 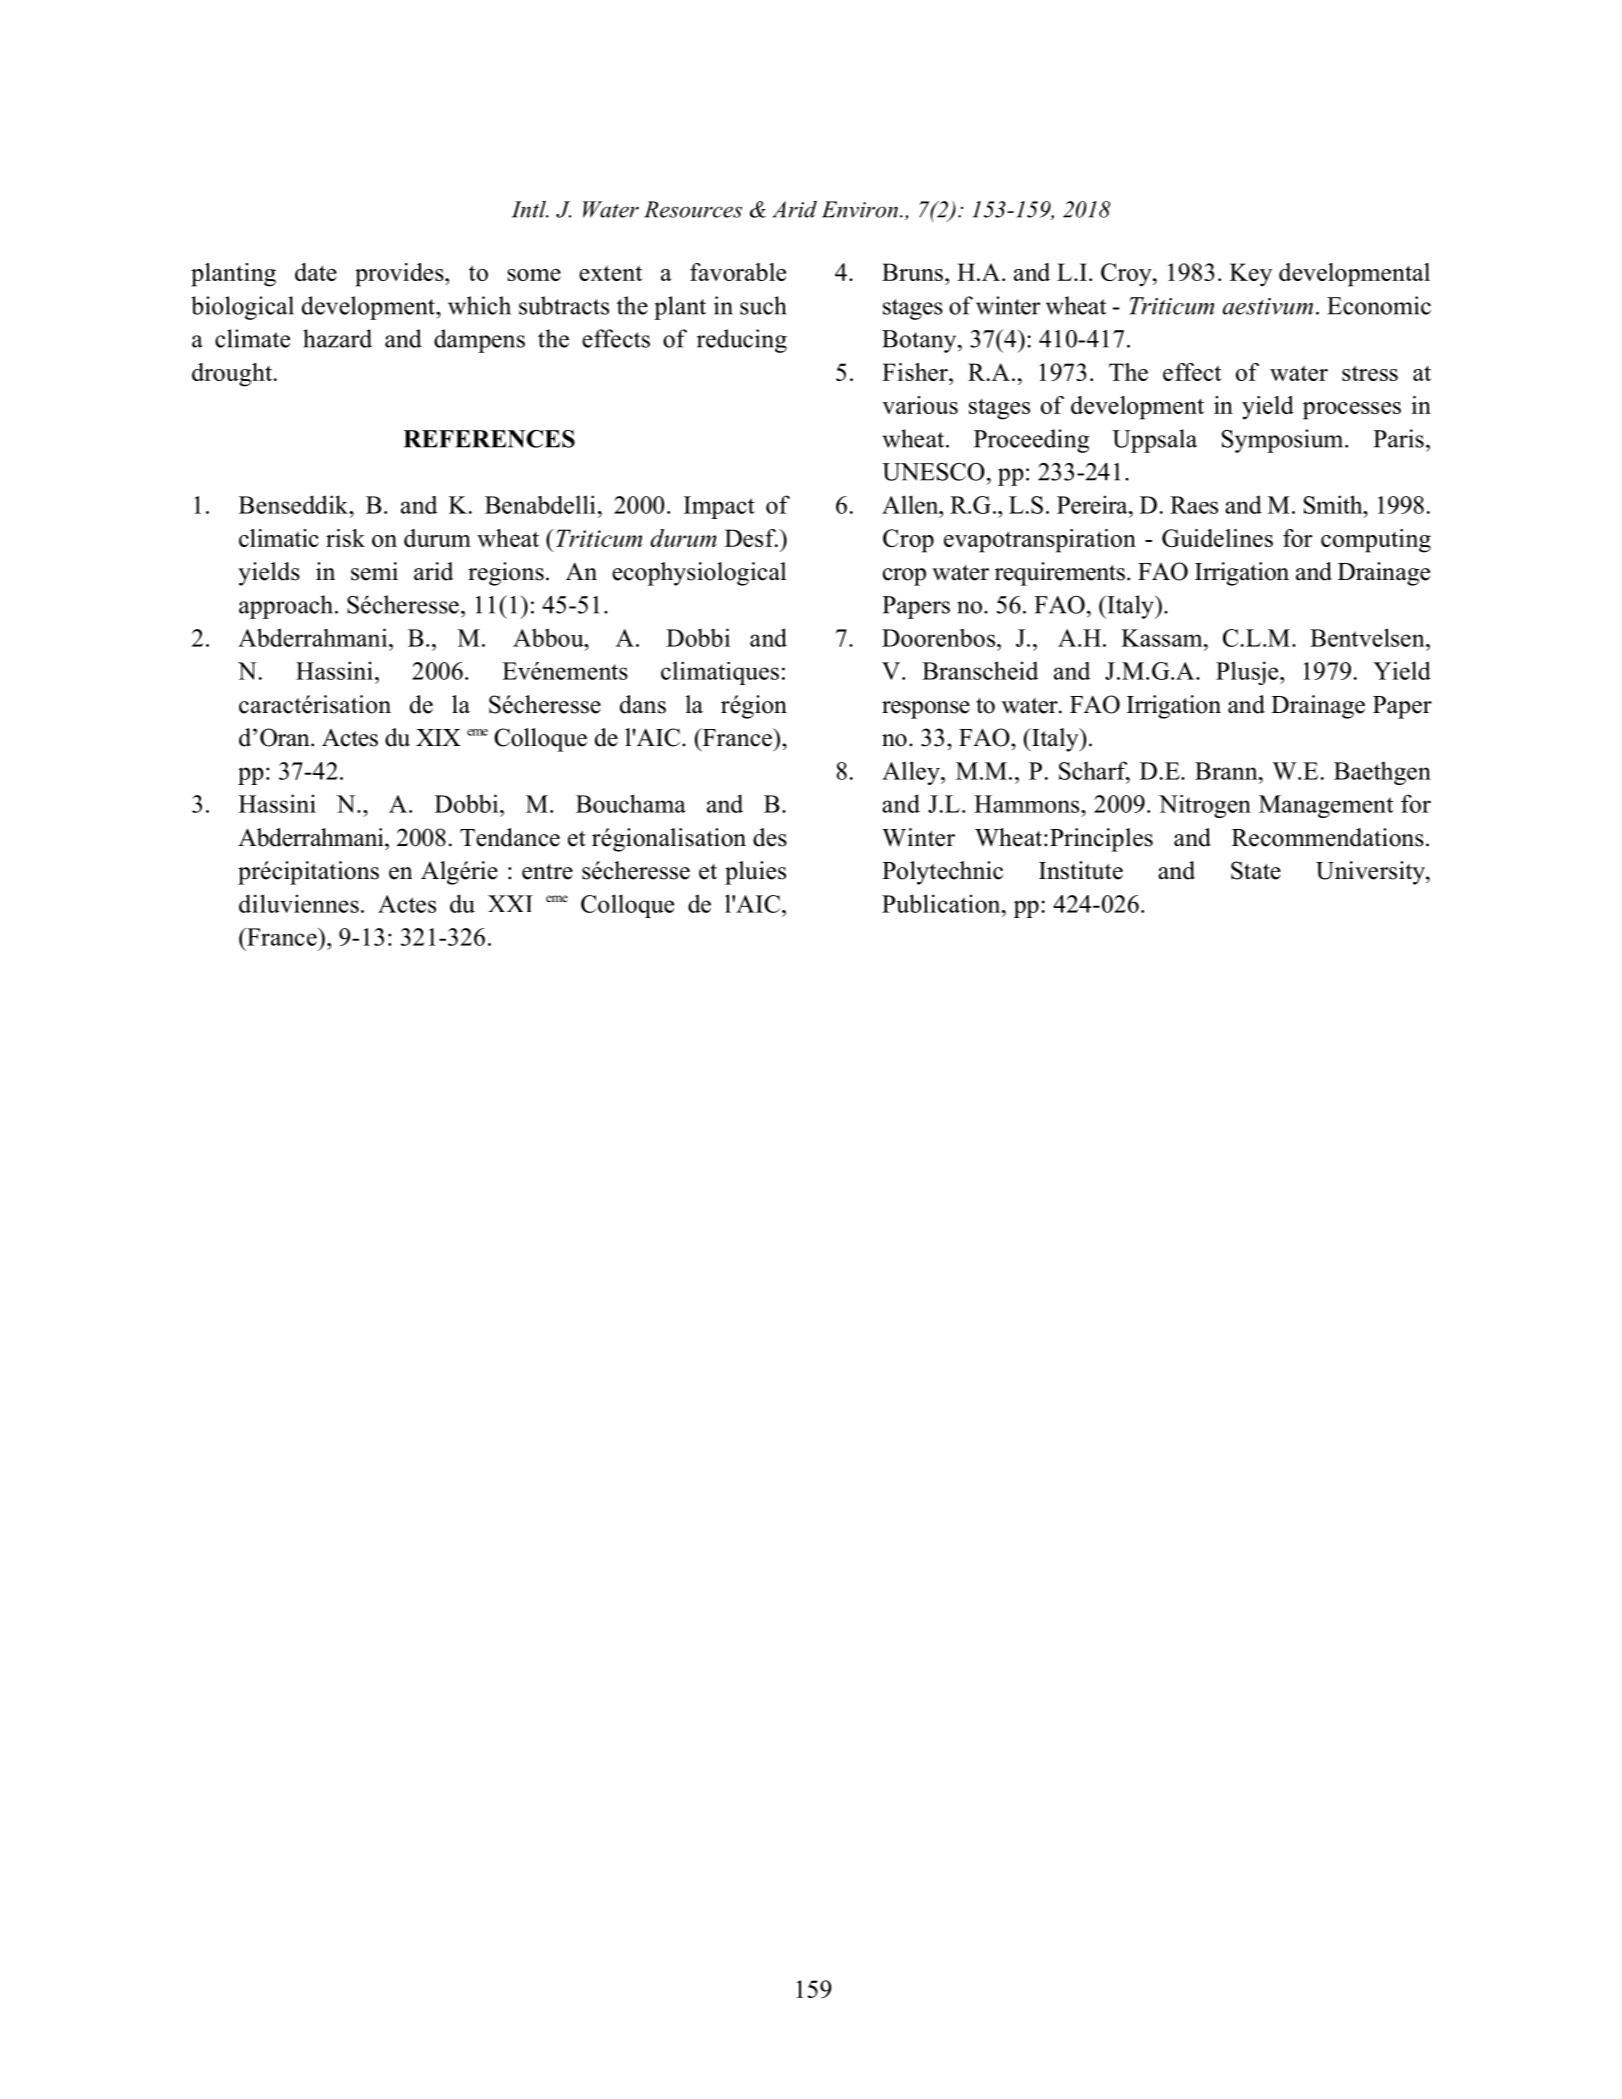 What do you see at coordinates (1060, 574) in the screenshot?
I see `requirements` at bounding box center [1060, 574].
